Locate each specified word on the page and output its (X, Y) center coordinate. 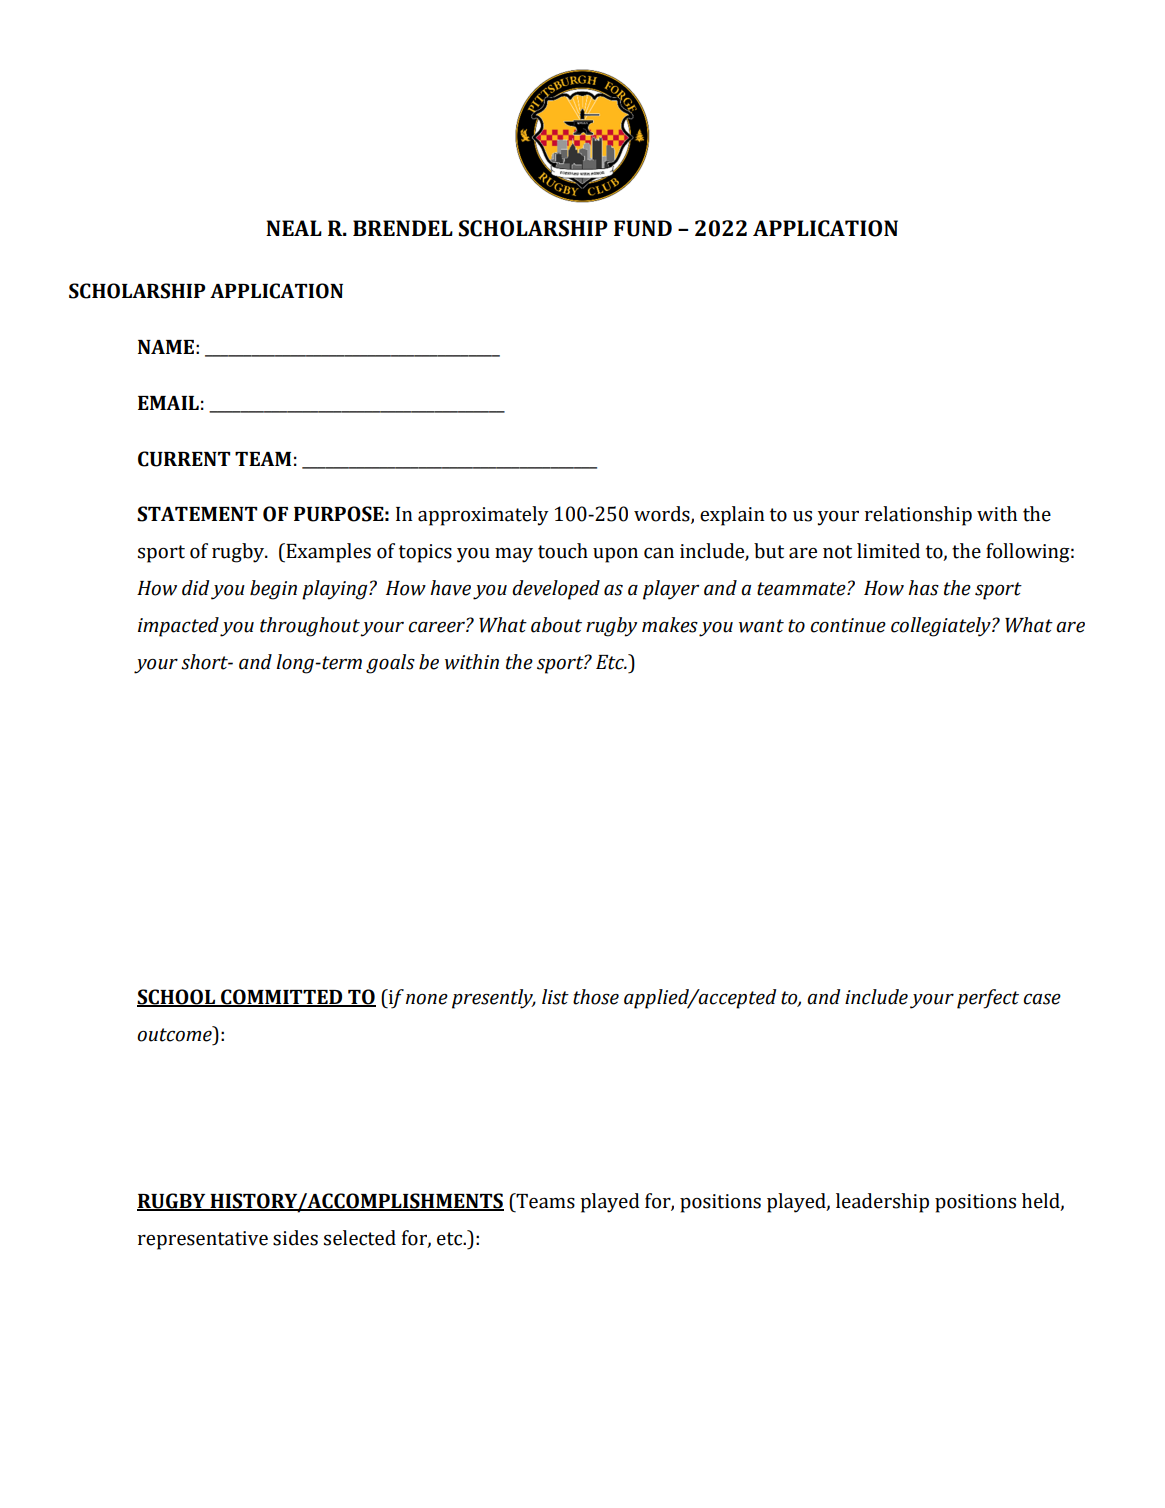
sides (295, 1238)
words (663, 515)
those (596, 997)
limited (888, 551)
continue (848, 625)
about (556, 625)
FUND (643, 228)
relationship (918, 516)
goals (390, 664)
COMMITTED (282, 998)
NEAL (294, 228)
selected (360, 1238)
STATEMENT (197, 514)
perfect (988, 999)
